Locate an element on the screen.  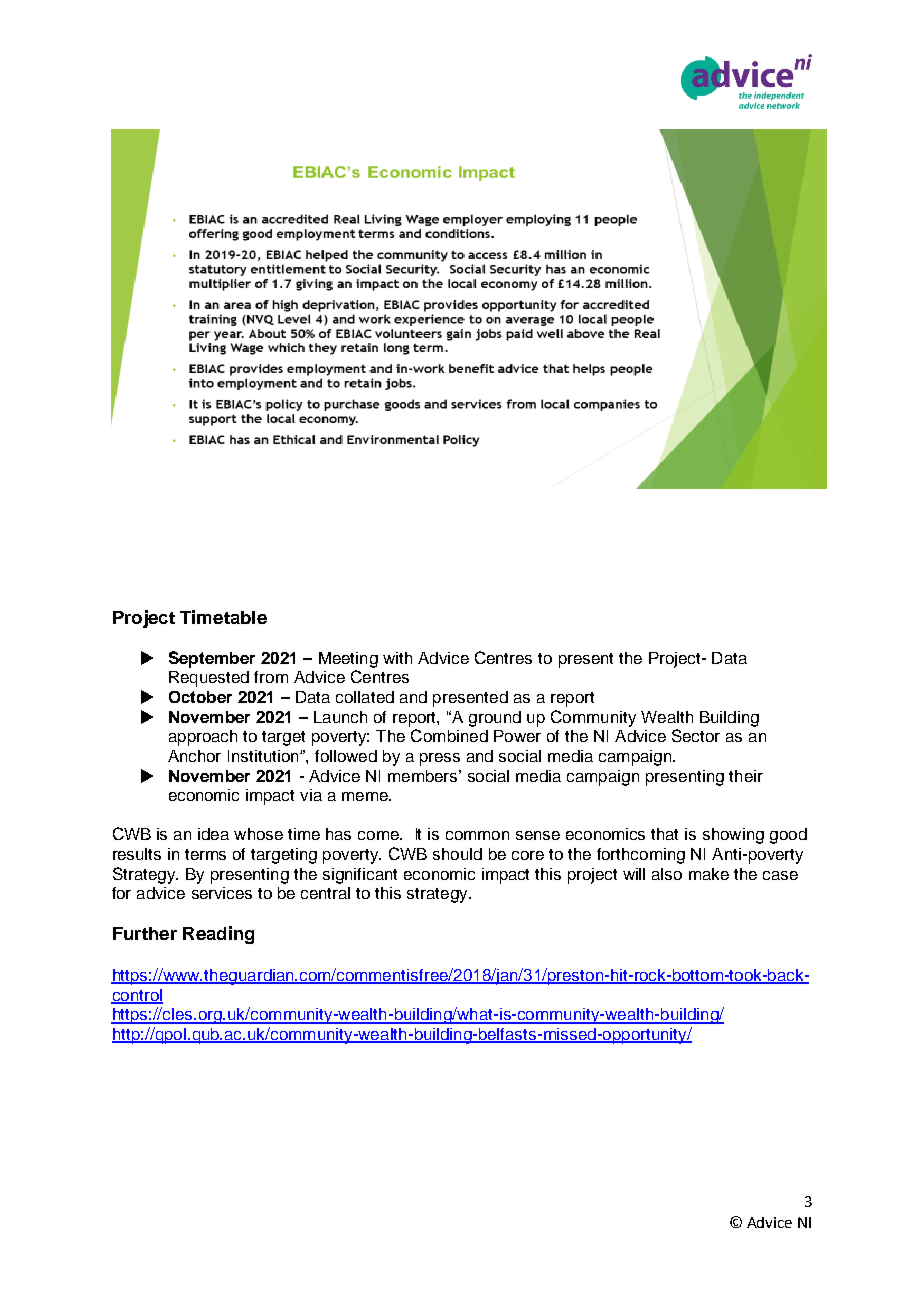
Institution is located at coordinates (264, 756).
